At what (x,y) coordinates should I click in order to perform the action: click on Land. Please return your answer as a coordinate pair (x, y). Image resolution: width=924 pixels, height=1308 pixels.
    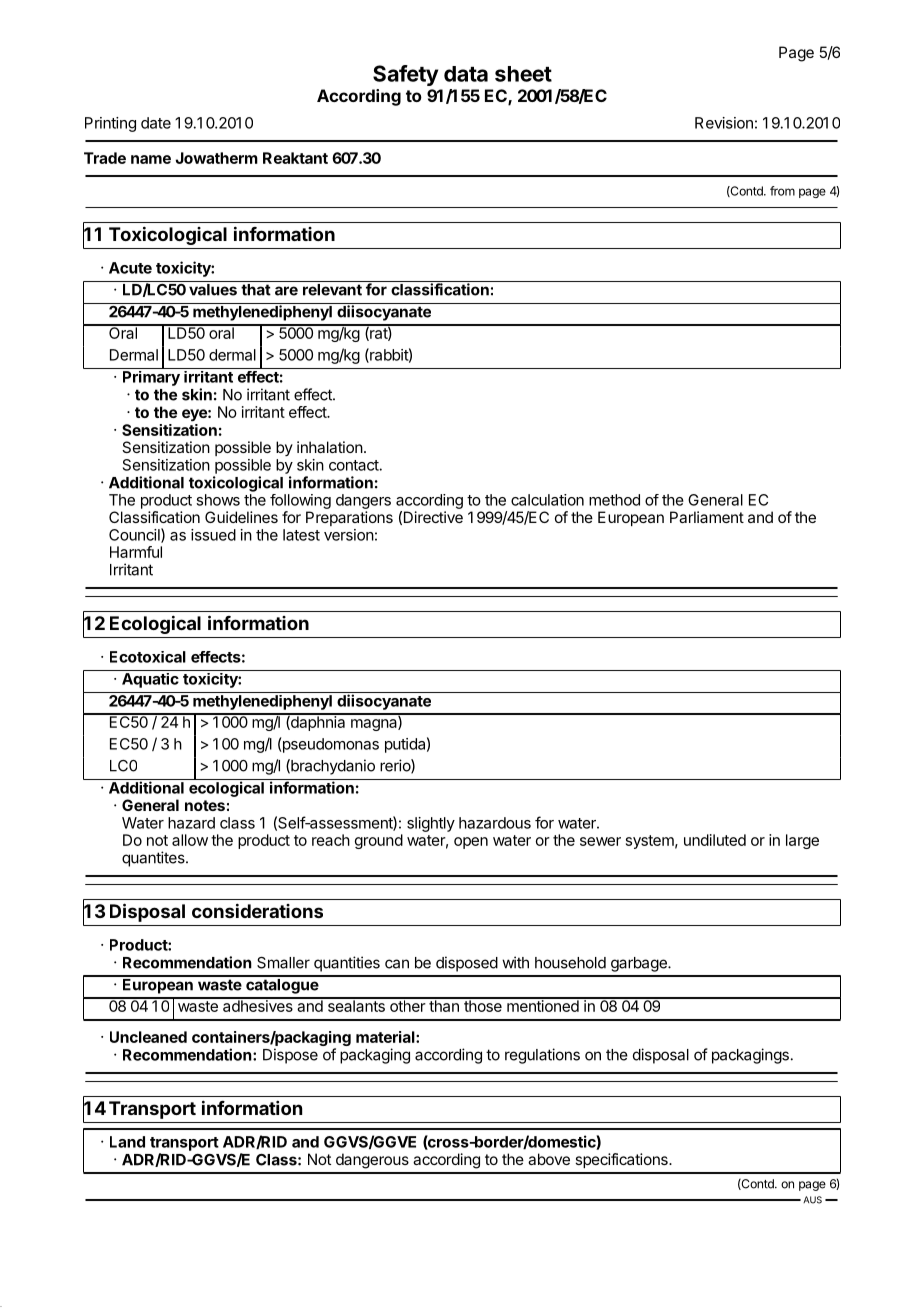
    Looking at the image, I should click on (127, 1142).
